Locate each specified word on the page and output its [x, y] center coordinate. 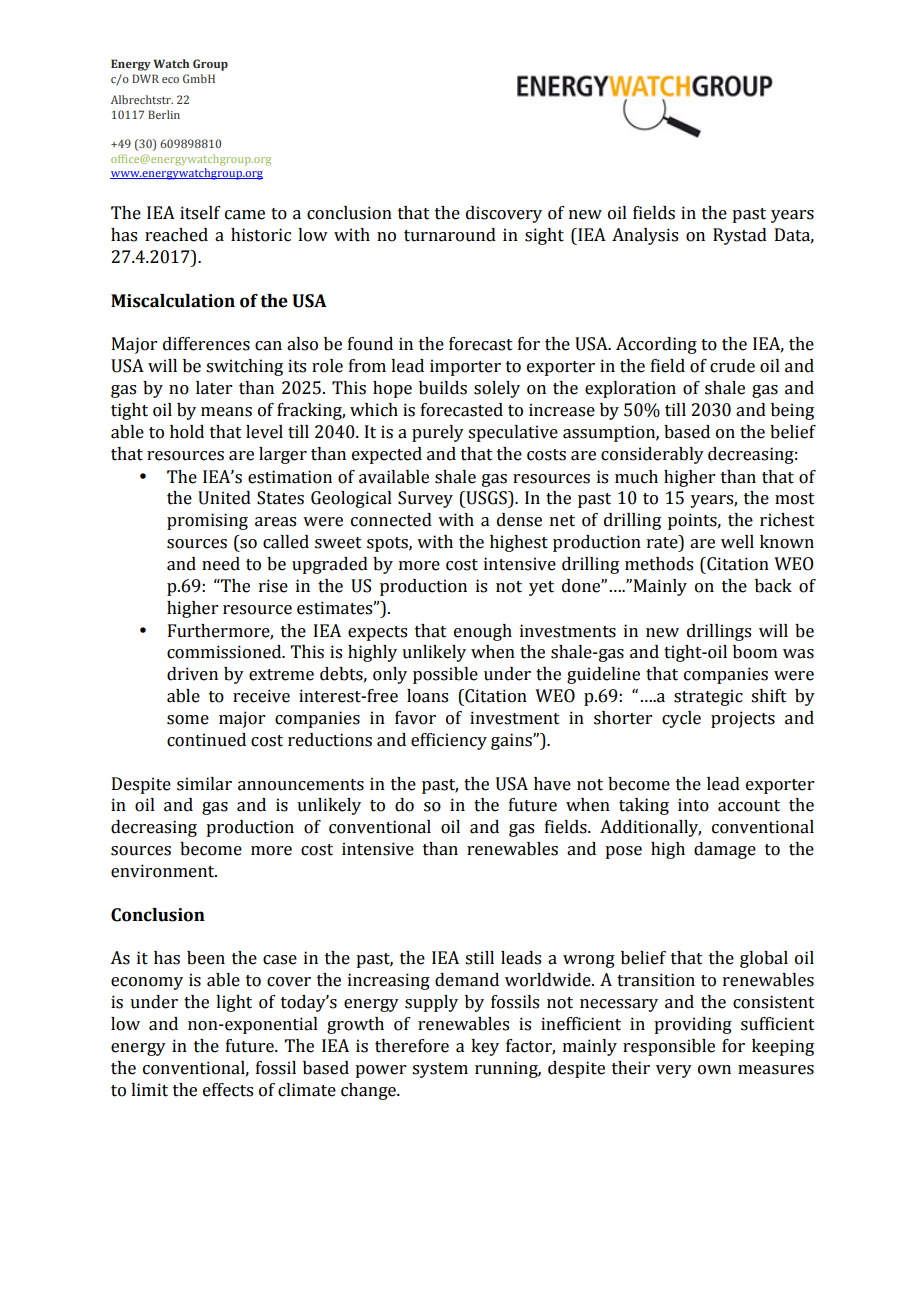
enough [483, 632]
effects [228, 1090]
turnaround [450, 235]
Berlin [164, 114]
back [773, 586]
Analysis [645, 236]
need [221, 564]
